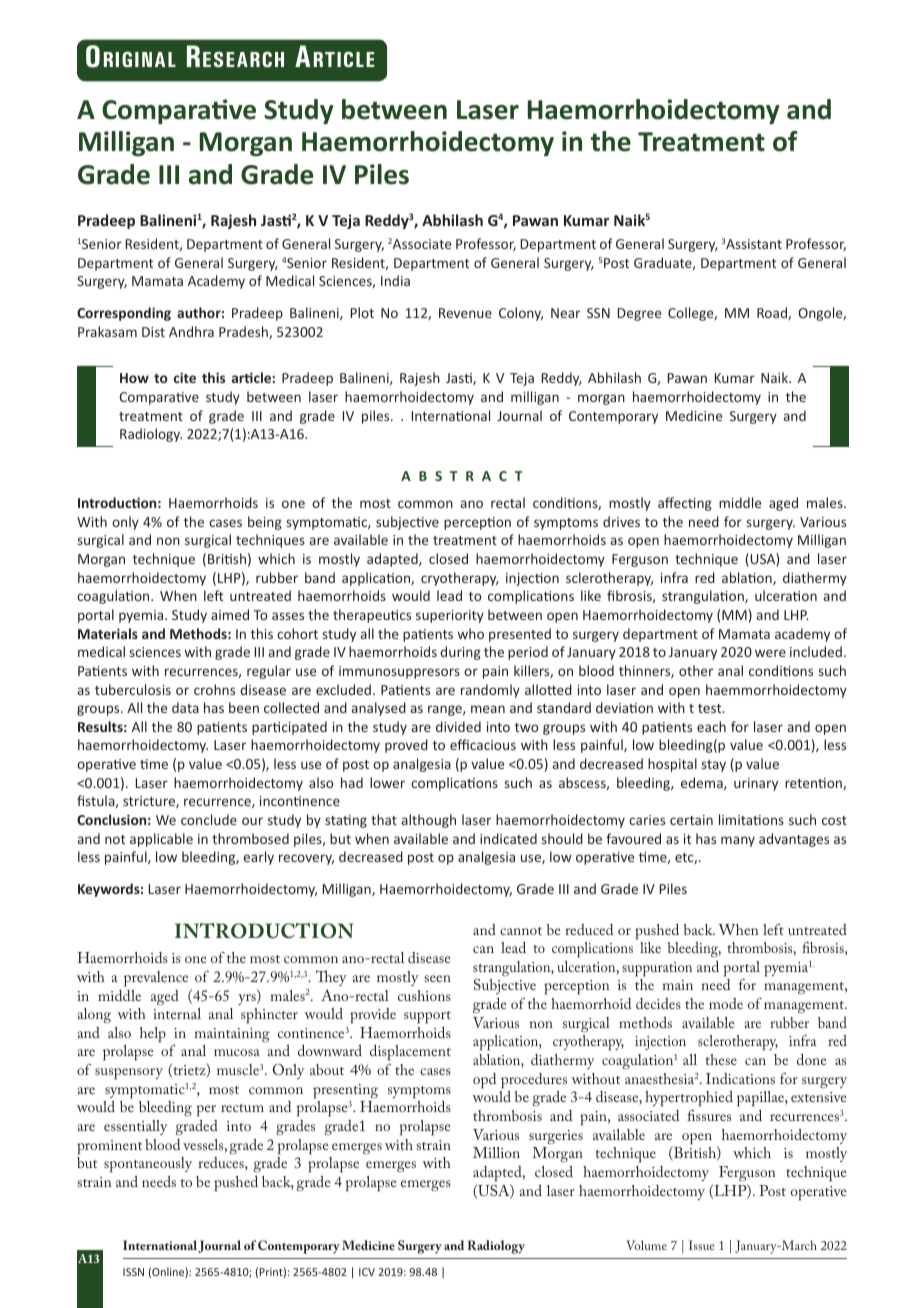 Image resolution: width=924 pixels, height=1308 pixels. Describe the element at coordinates (496, 1152) in the screenshot. I see `Million` at that location.
